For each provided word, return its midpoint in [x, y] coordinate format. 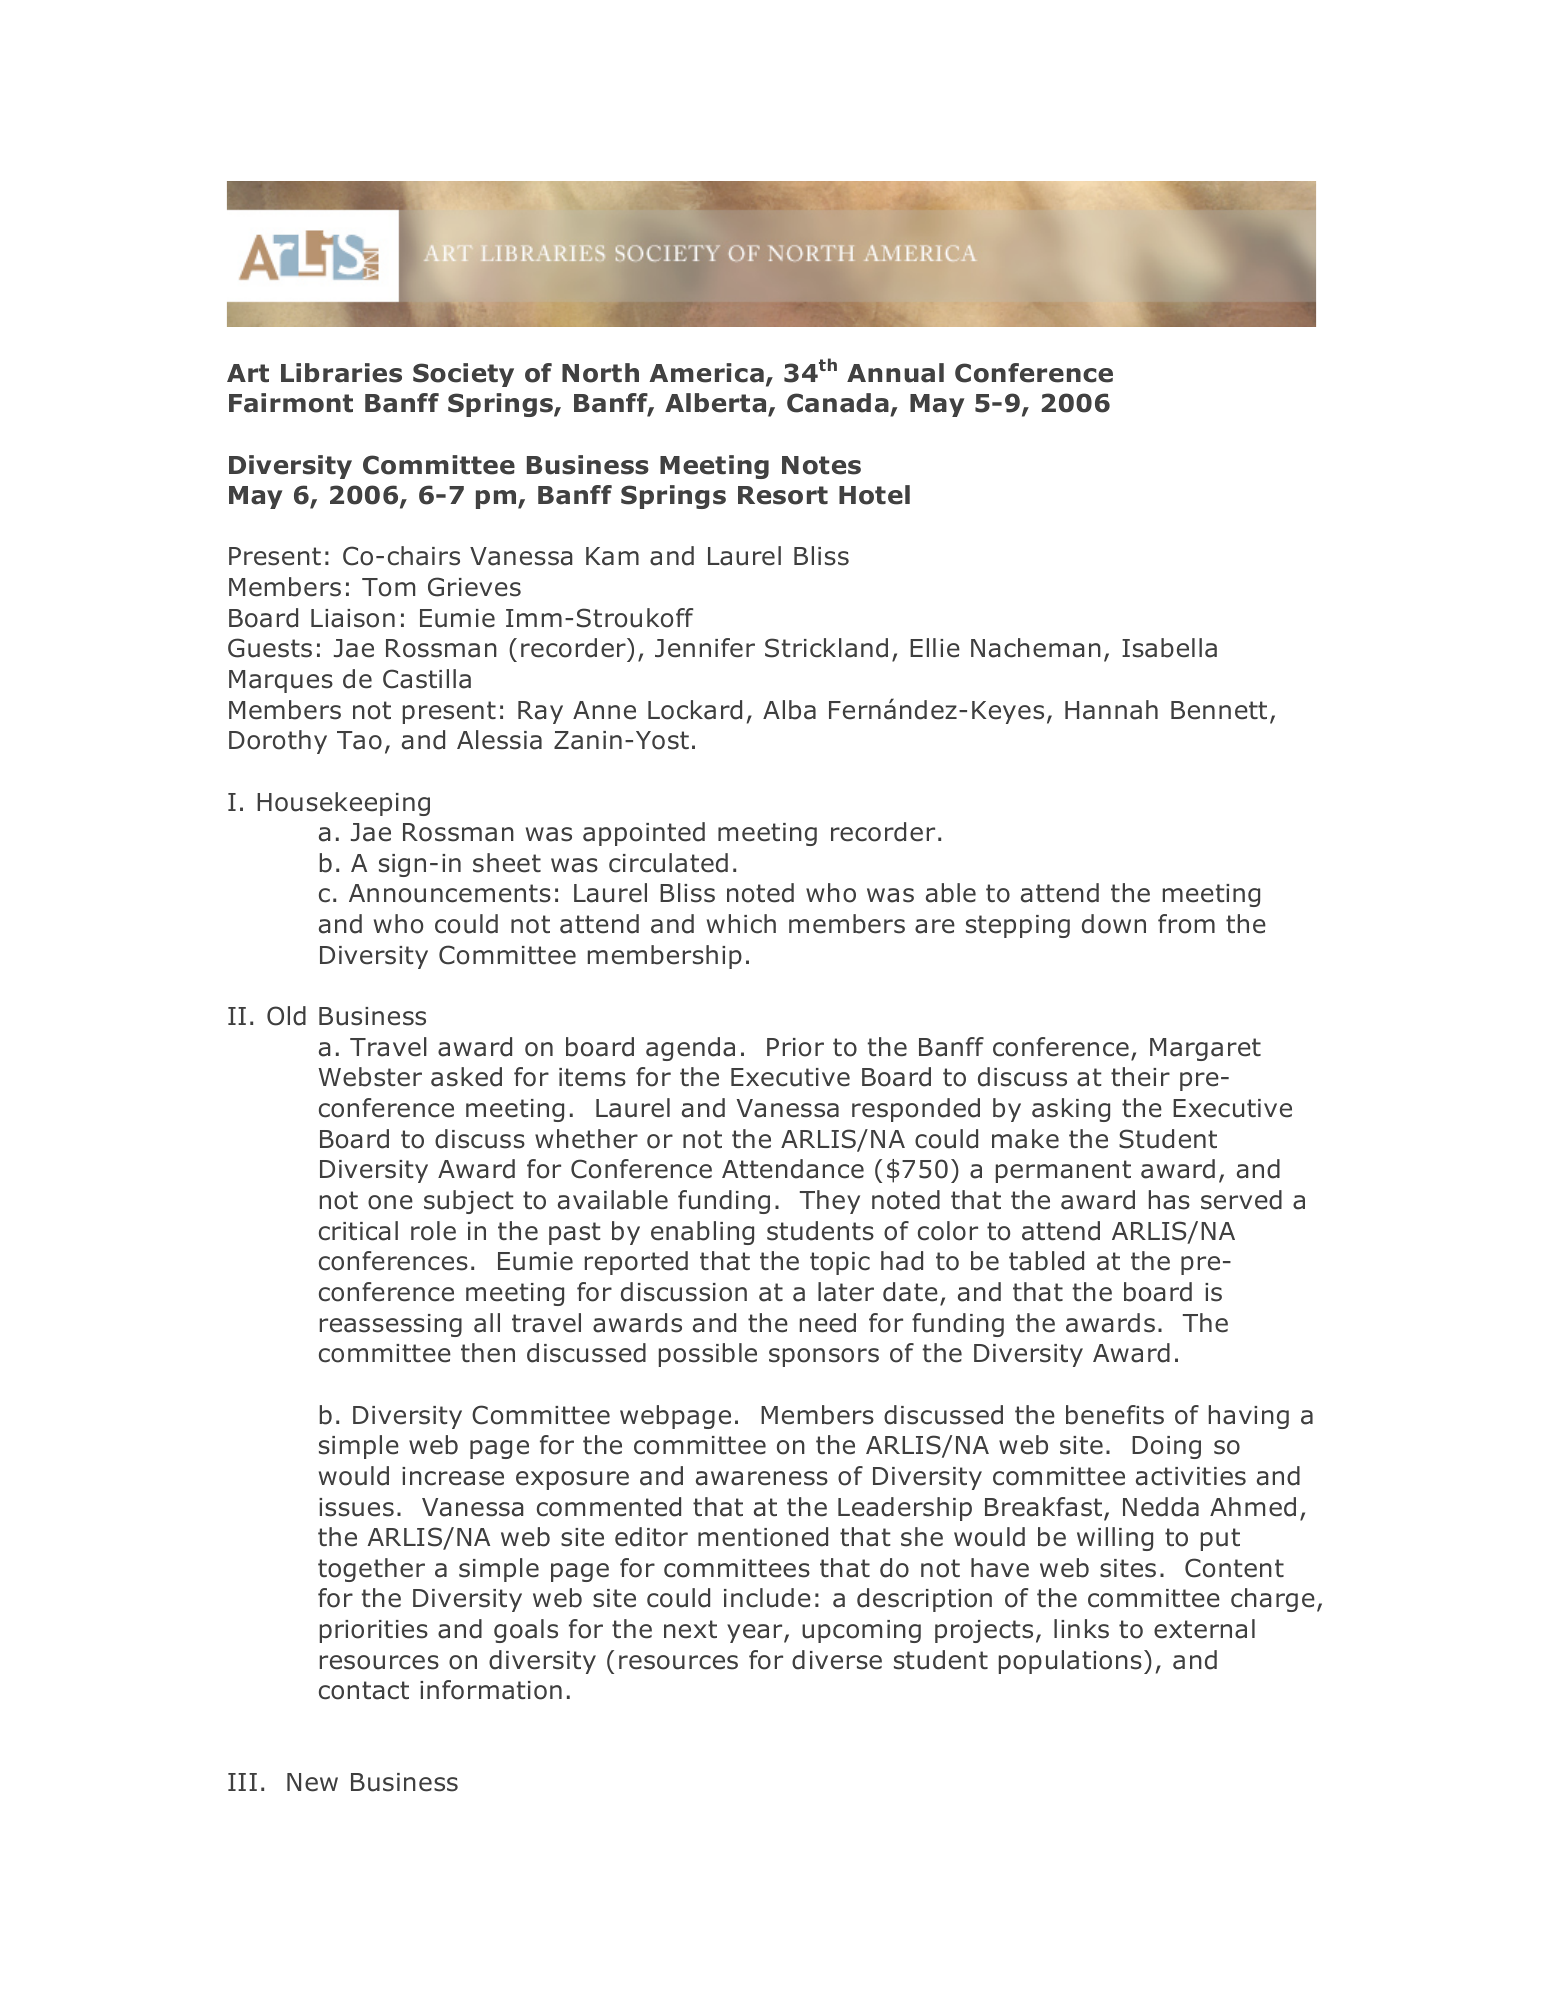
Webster [370, 1077]
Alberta [717, 404]
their [1140, 1077]
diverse [837, 1660]
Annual [895, 373]
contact [364, 1690]
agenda [690, 1049]
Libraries [341, 373]
